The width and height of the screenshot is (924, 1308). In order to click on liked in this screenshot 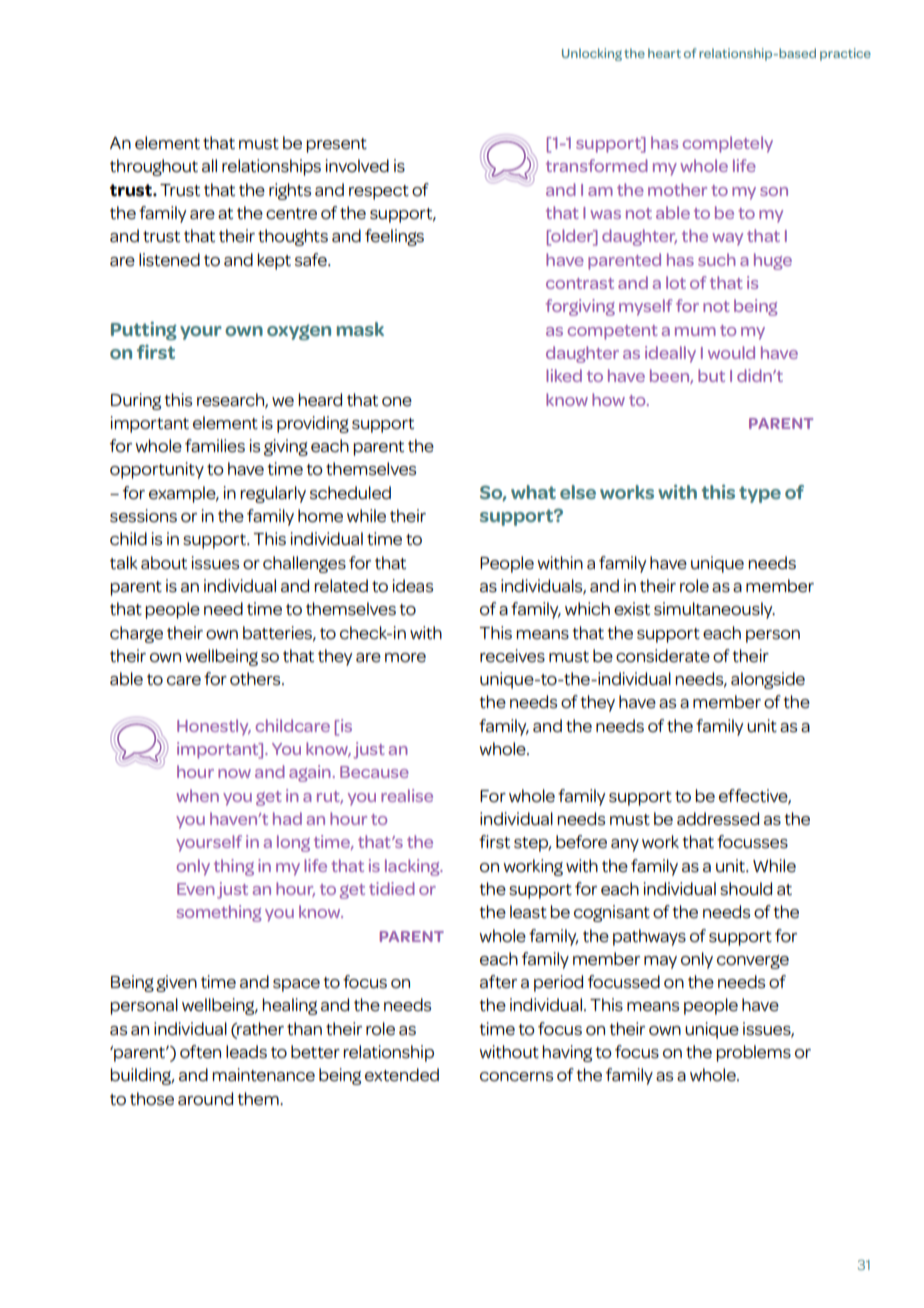, I will do `click(564, 375)`.
